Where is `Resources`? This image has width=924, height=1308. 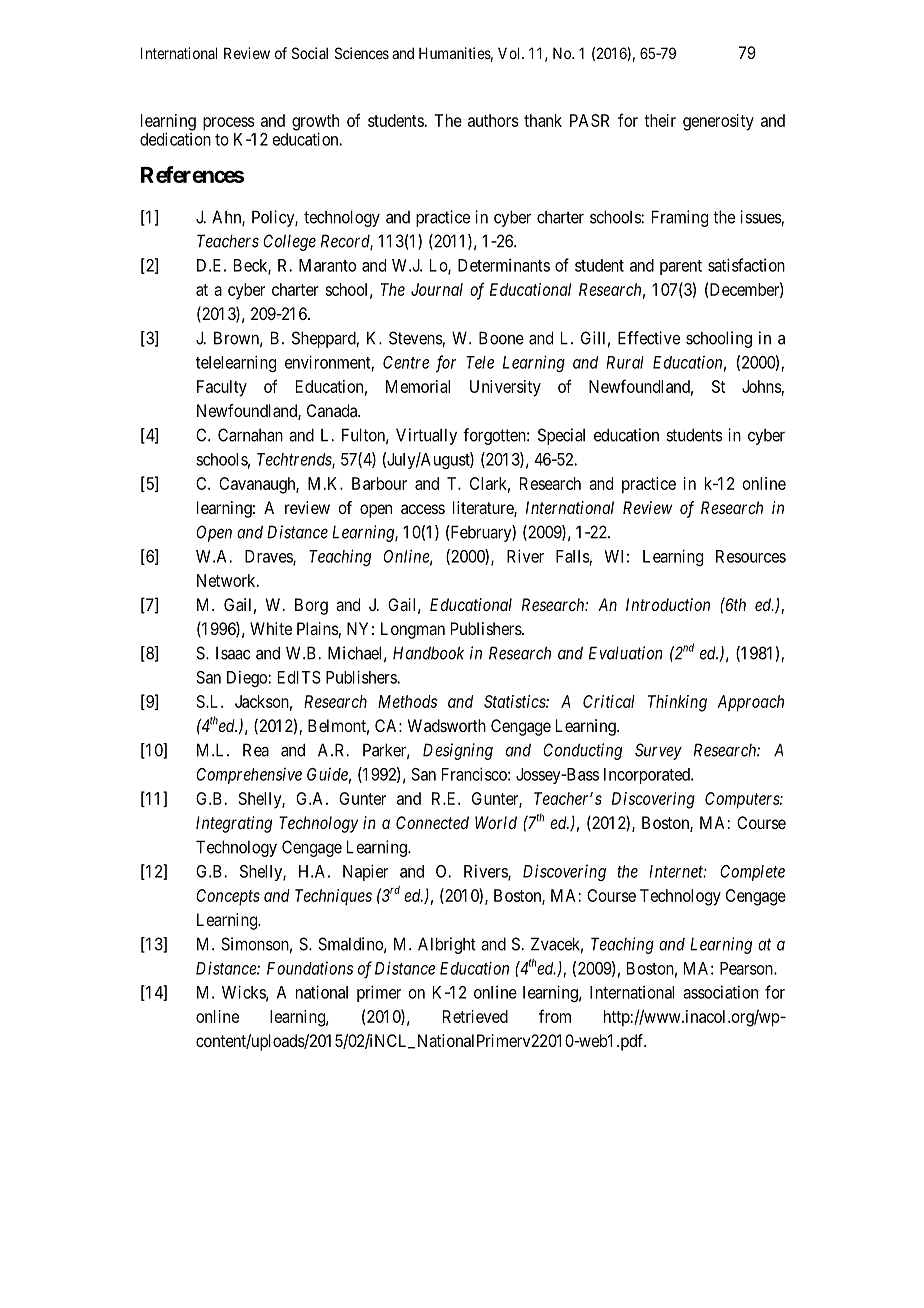
Resources is located at coordinates (751, 556).
